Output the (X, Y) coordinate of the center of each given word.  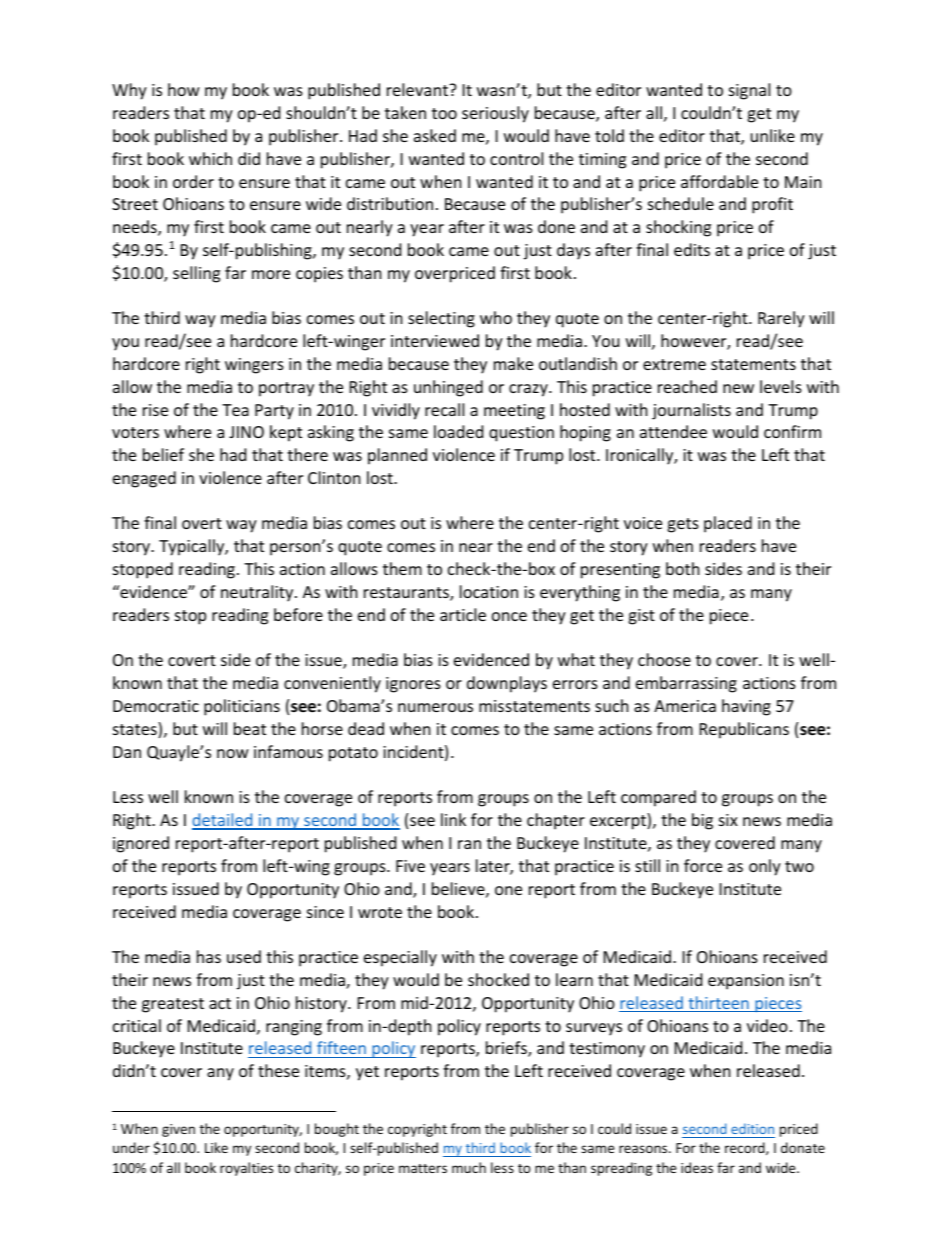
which (210, 158)
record (746, 1148)
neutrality (258, 593)
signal (749, 91)
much (469, 1167)
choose (664, 659)
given (178, 1130)
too (444, 113)
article (463, 614)
